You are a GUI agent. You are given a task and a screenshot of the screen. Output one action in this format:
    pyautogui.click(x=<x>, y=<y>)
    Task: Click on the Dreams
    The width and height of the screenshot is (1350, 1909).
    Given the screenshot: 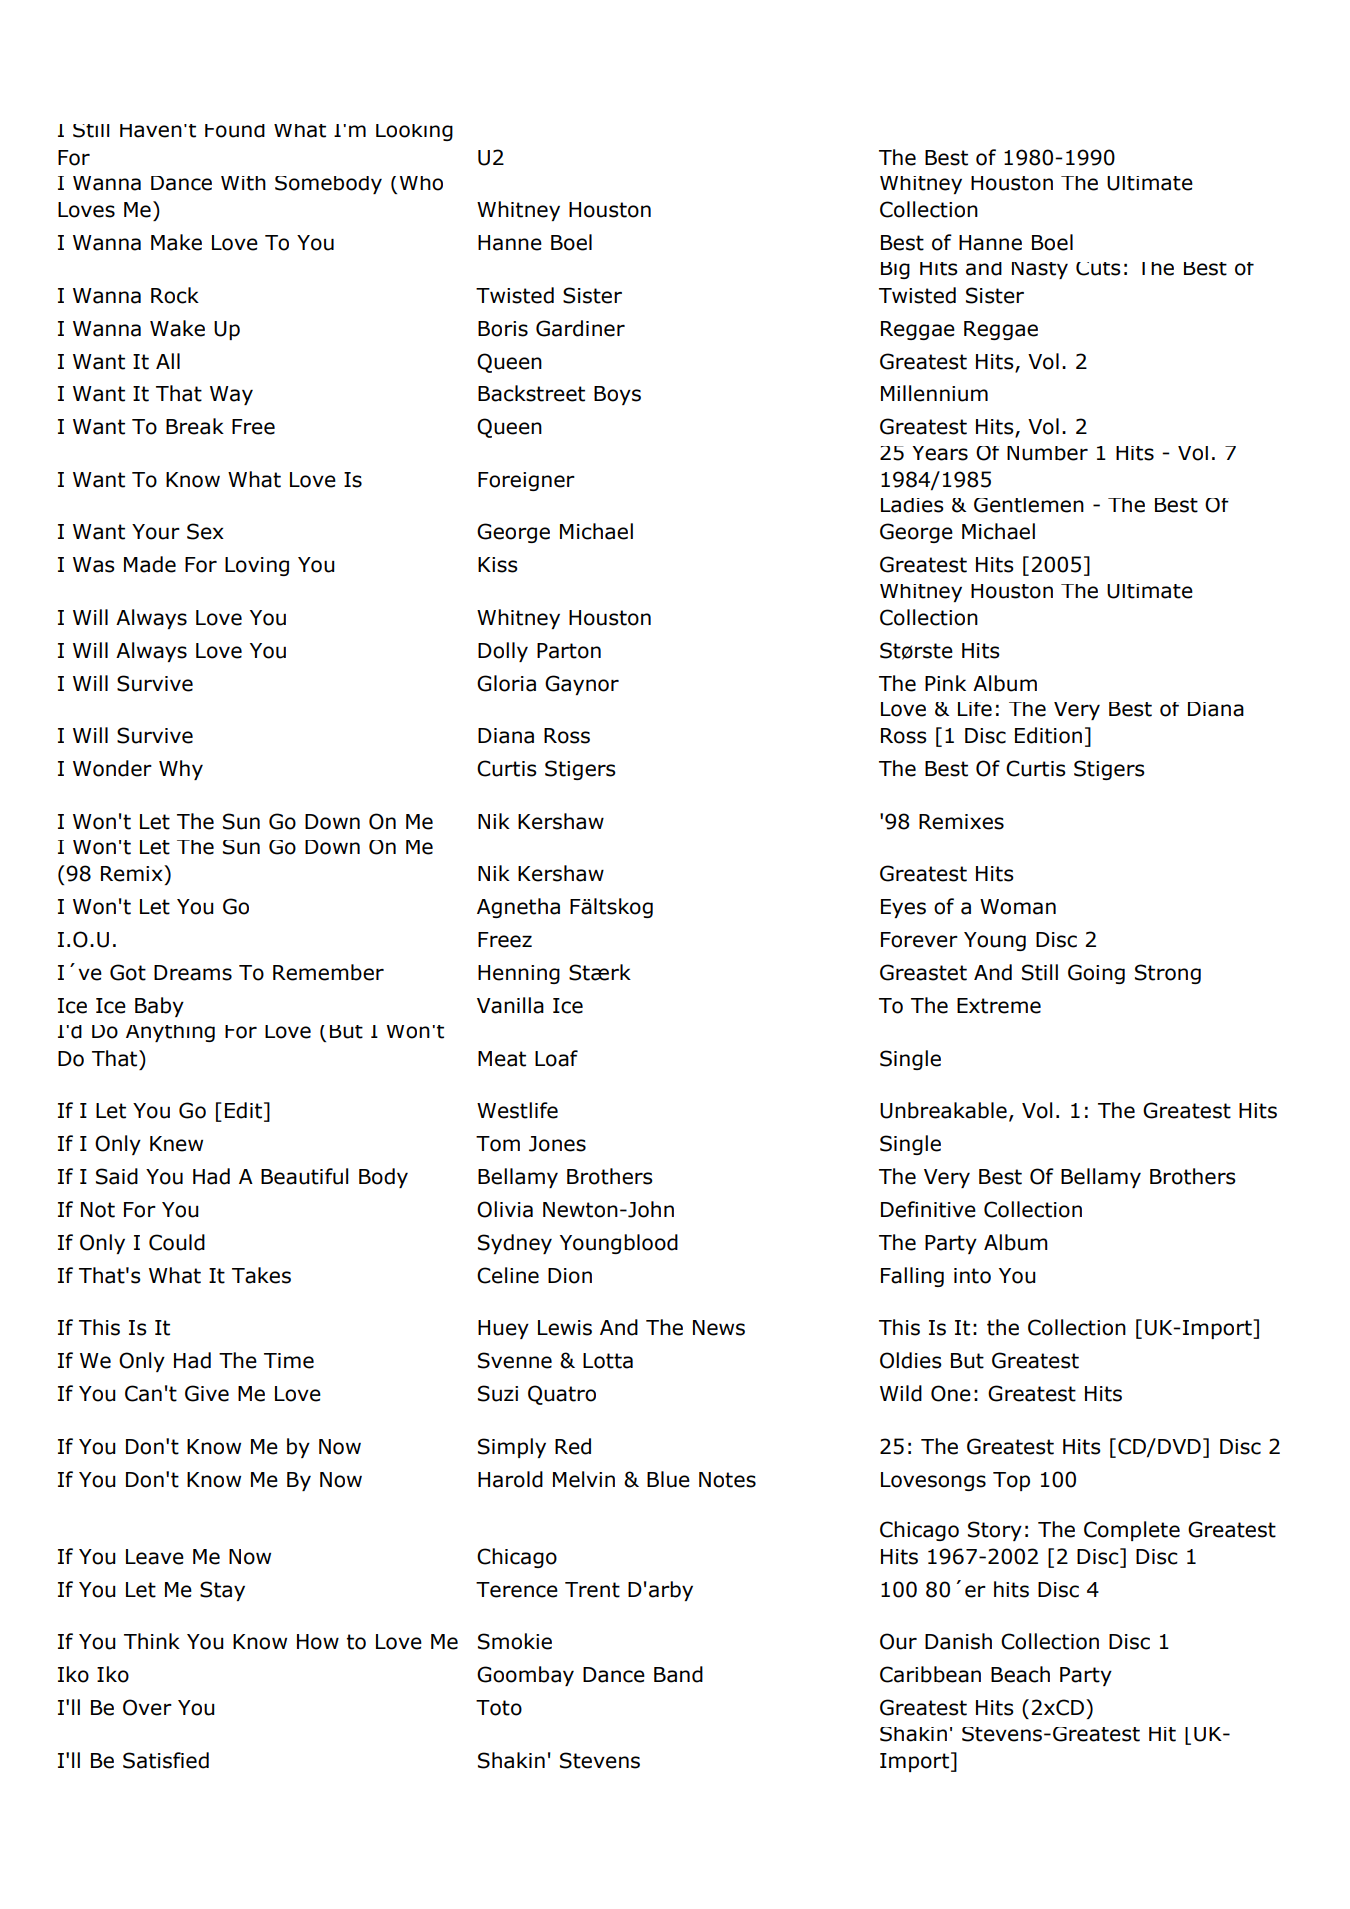 What is the action you would take?
    pyautogui.click(x=193, y=973)
